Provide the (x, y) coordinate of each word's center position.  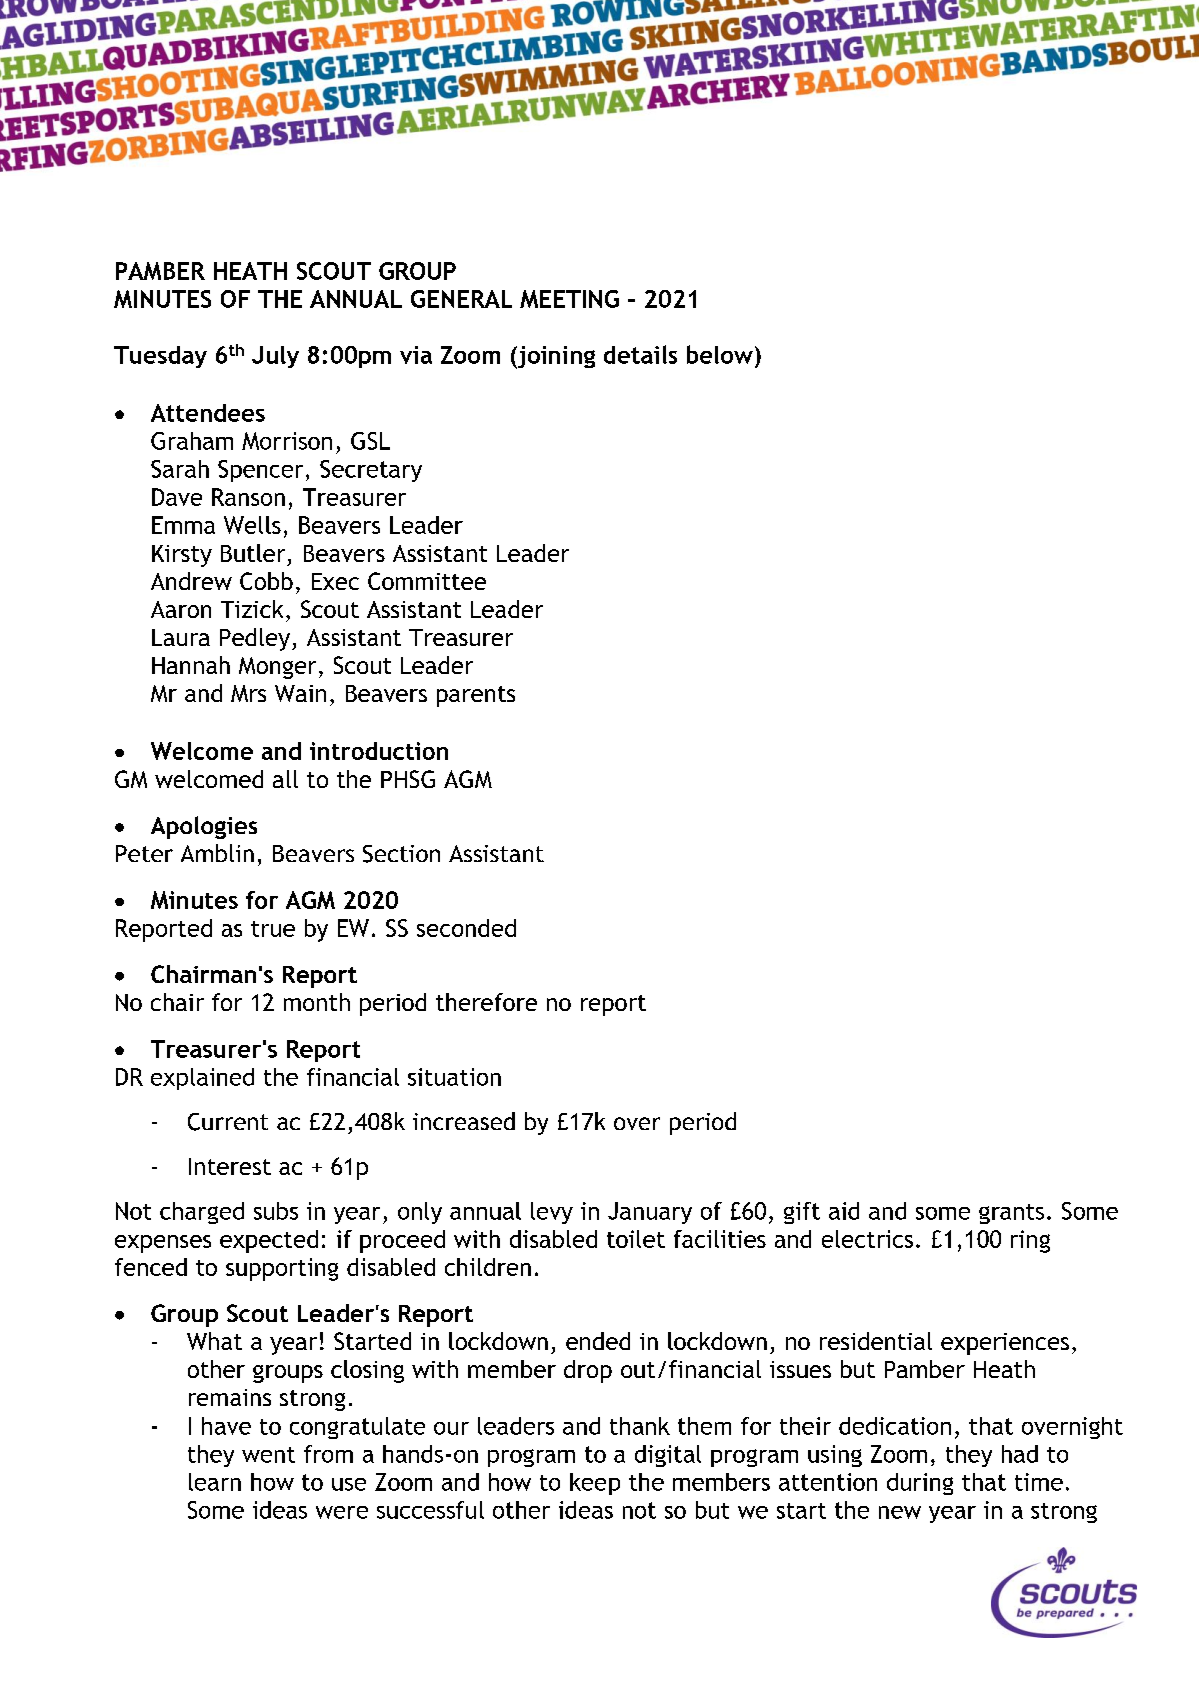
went (268, 1455)
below (720, 354)
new (900, 1512)
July (275, 357)
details (640, 354)
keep (595, 1484)
